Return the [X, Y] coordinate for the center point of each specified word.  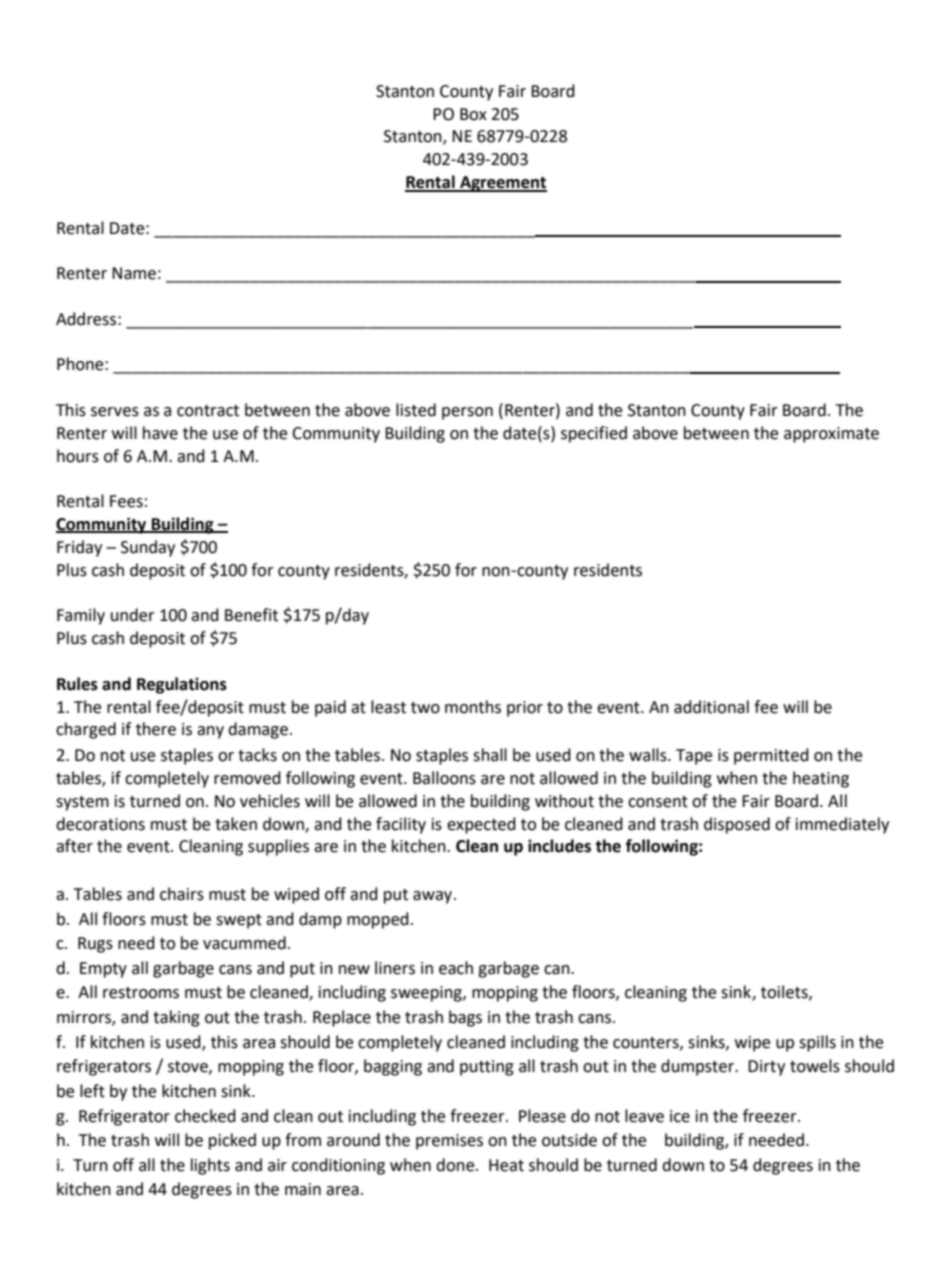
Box [473, 114]
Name [134, 273]
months [473, 707]
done [456, 1165]
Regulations [182, 685]
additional [711, 707]
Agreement [502, 184]
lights [210, 1166]
